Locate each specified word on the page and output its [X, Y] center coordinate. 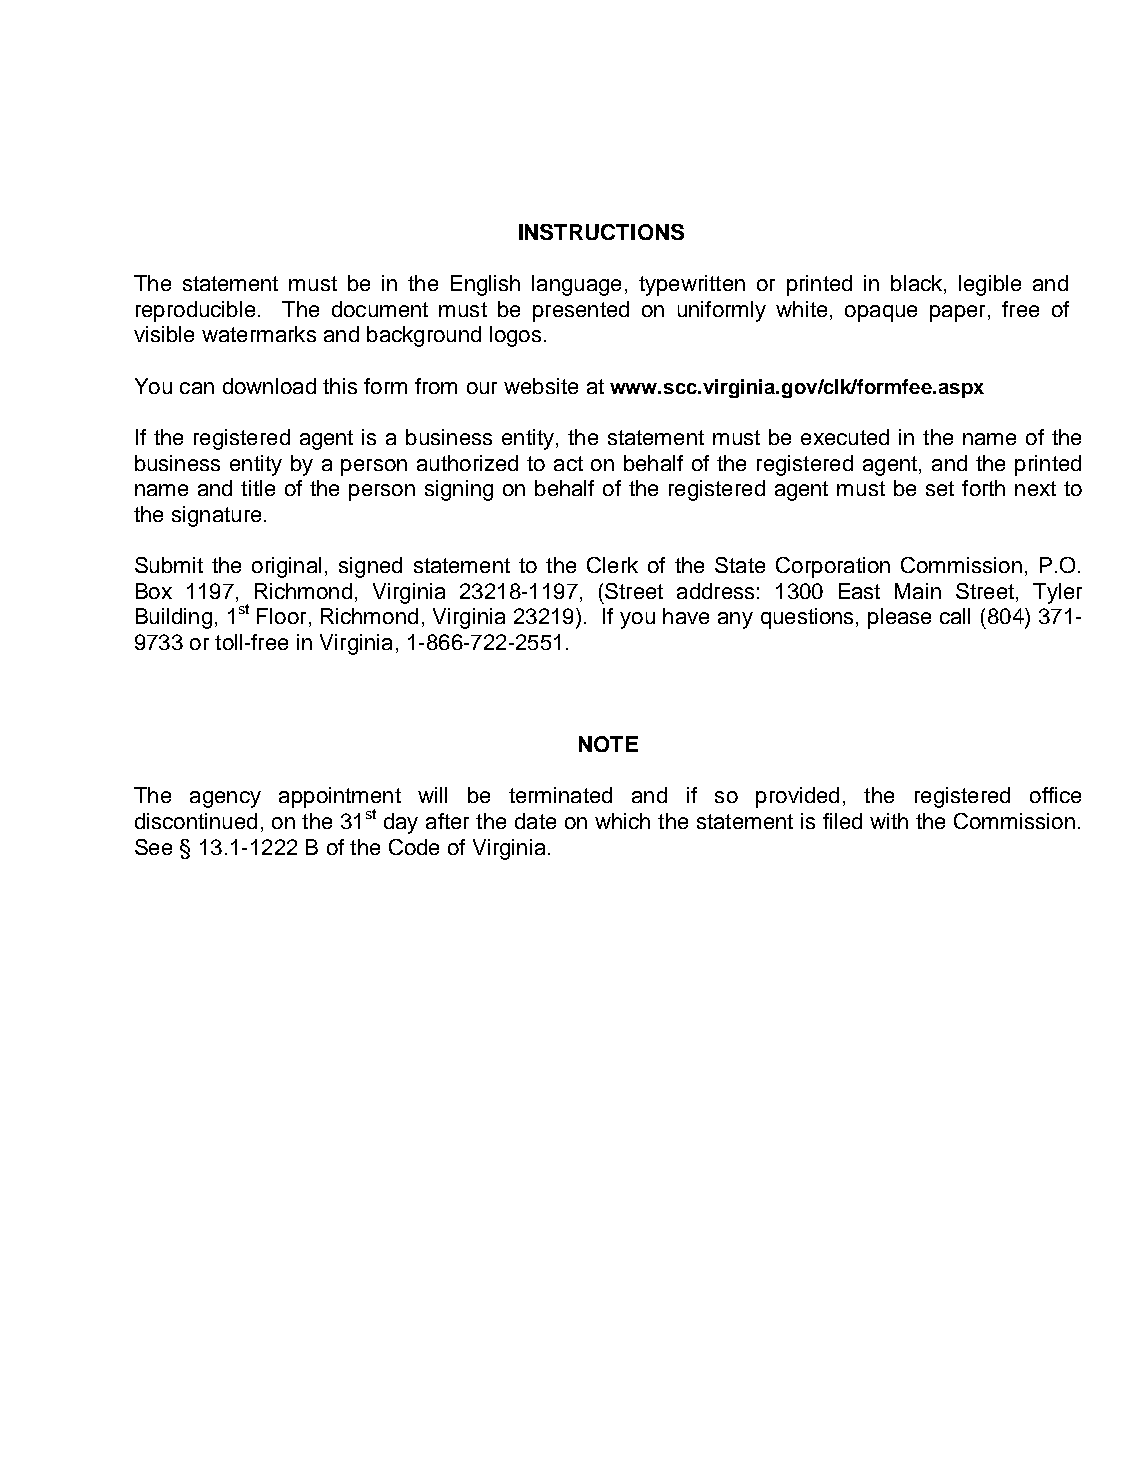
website [541, 386]
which [622, 821]
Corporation [833, 567]
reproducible [195, 311]
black [918, 284]
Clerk [612, 565]
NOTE [608, 744]
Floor [281, 616]
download [269, 386]
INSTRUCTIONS [601, 232]
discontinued [196, 821]
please [899, 618]
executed [845, 437]
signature [216, 516]
